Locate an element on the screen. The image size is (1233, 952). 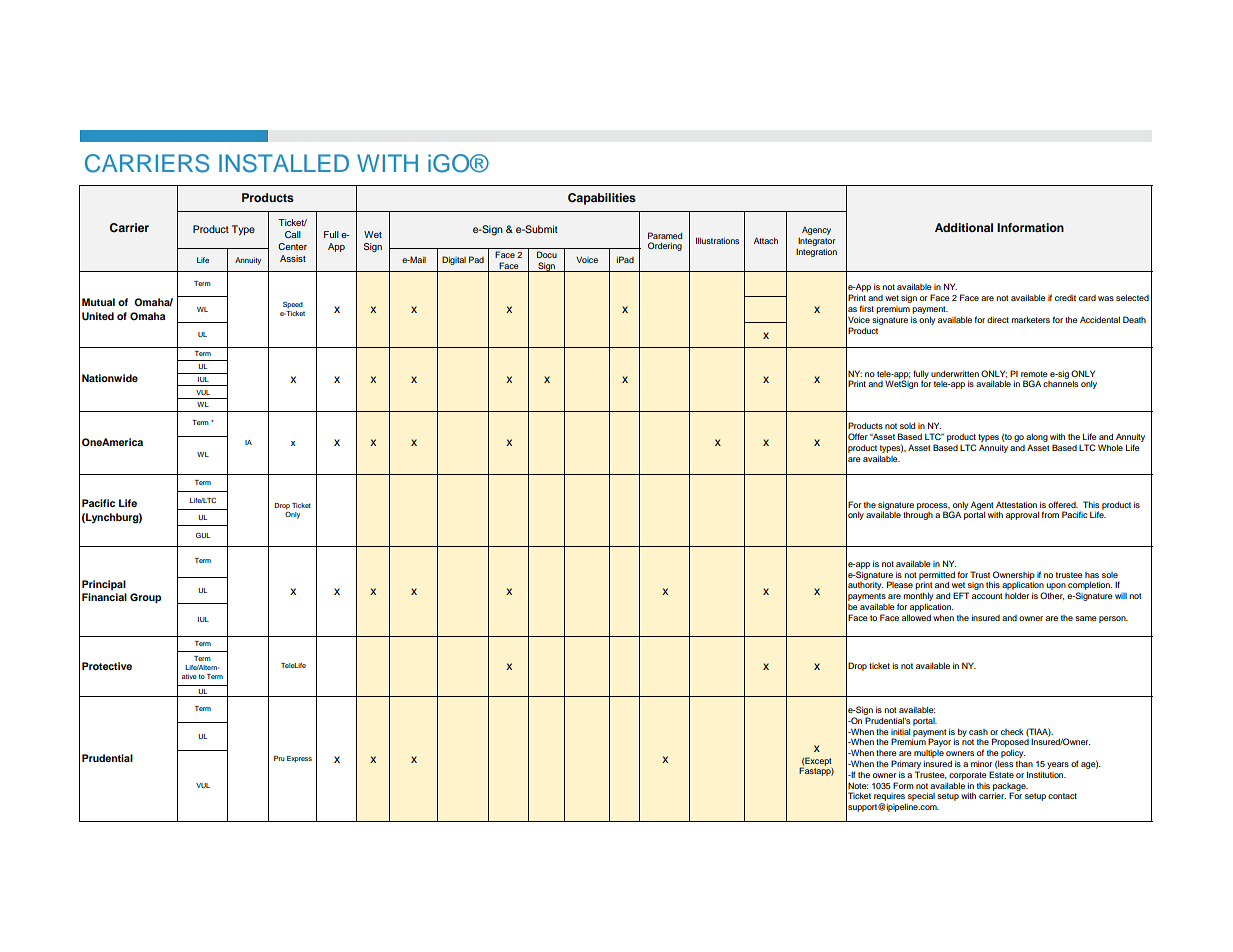
through is located at coordinates (918, 515).
